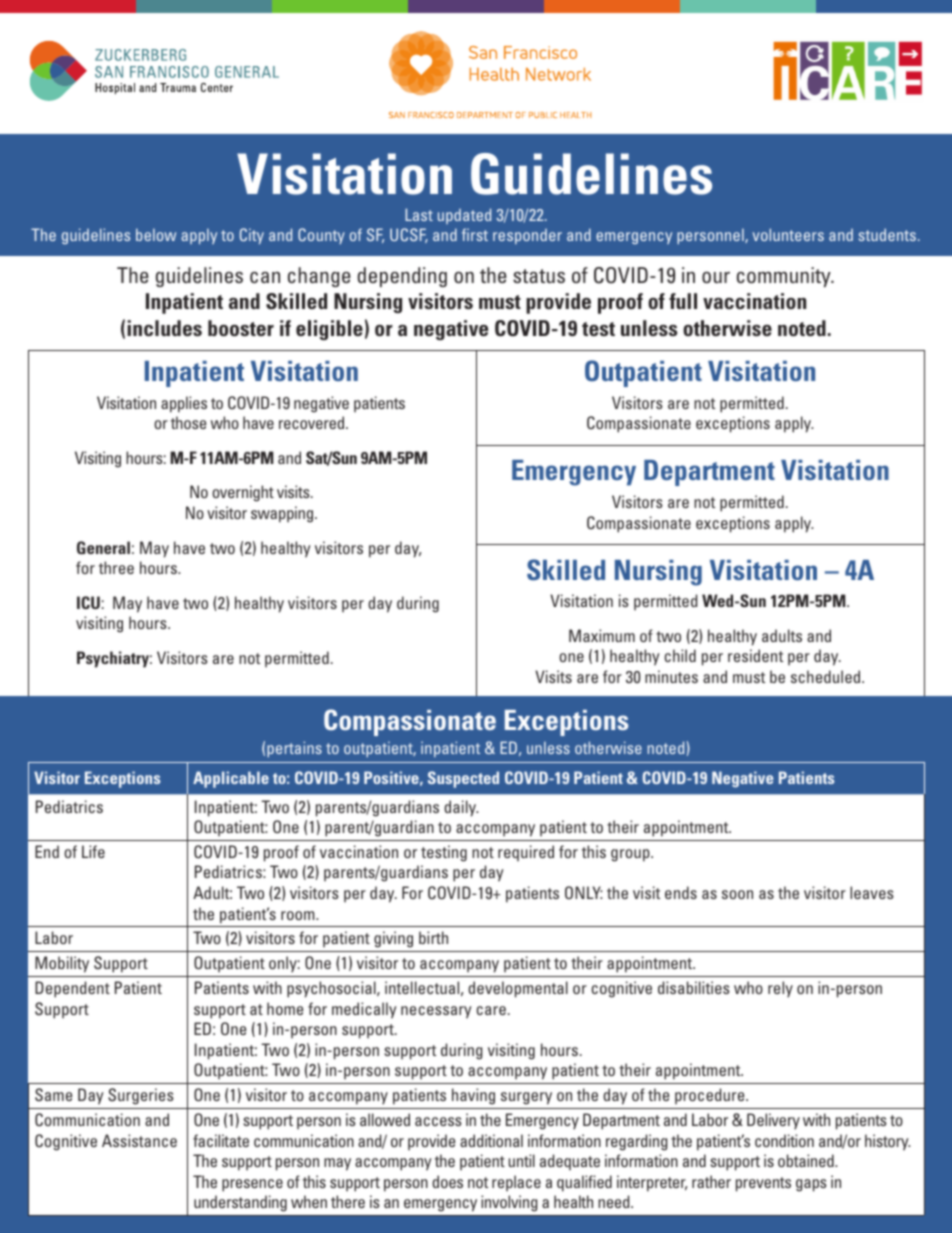 The width and height of the page is (952, 1233). Describe the element at coordinates (62, 964) in the page. I see `Mobility` at that location.
